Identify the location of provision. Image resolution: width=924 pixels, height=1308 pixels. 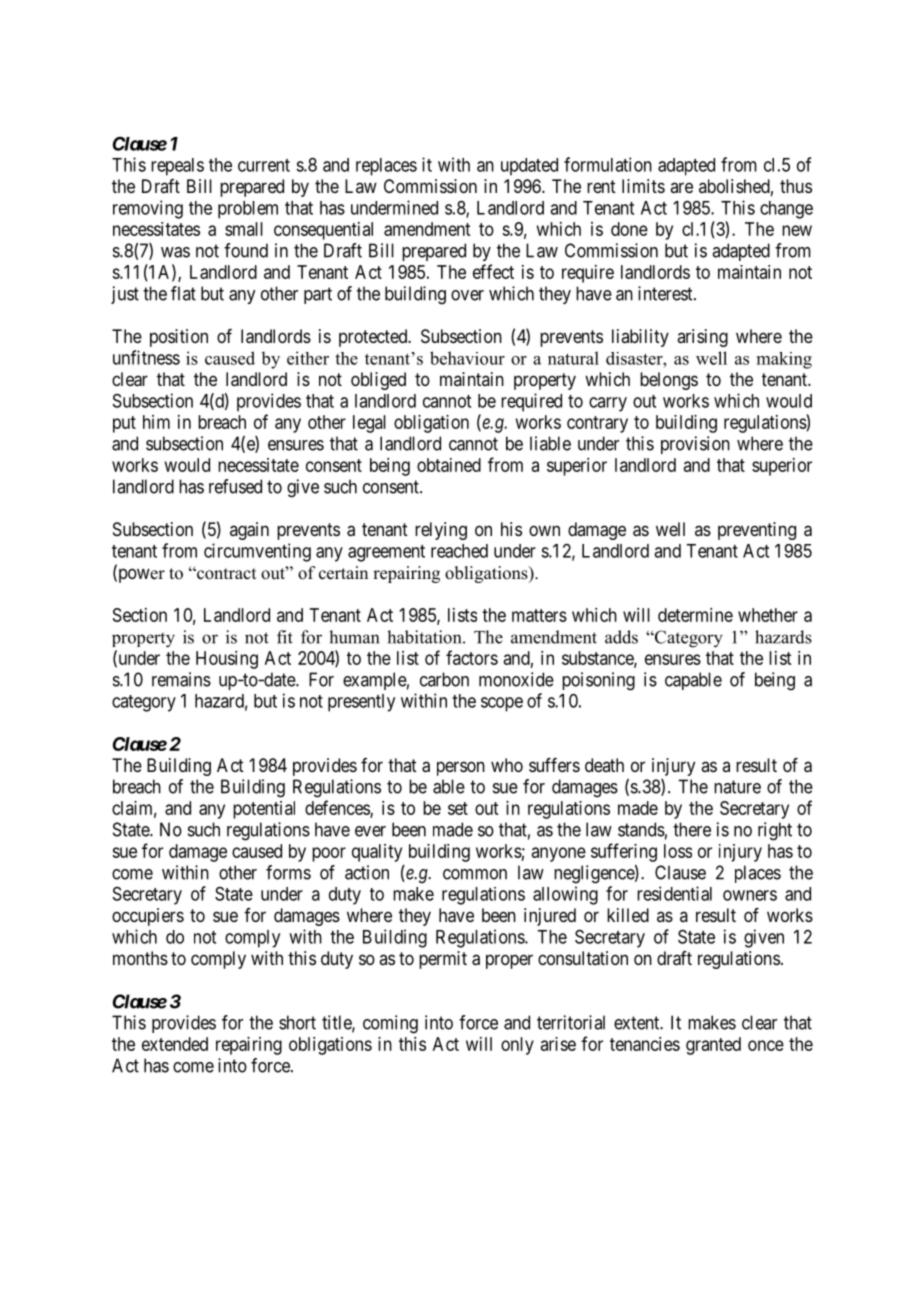
(695, 445).
